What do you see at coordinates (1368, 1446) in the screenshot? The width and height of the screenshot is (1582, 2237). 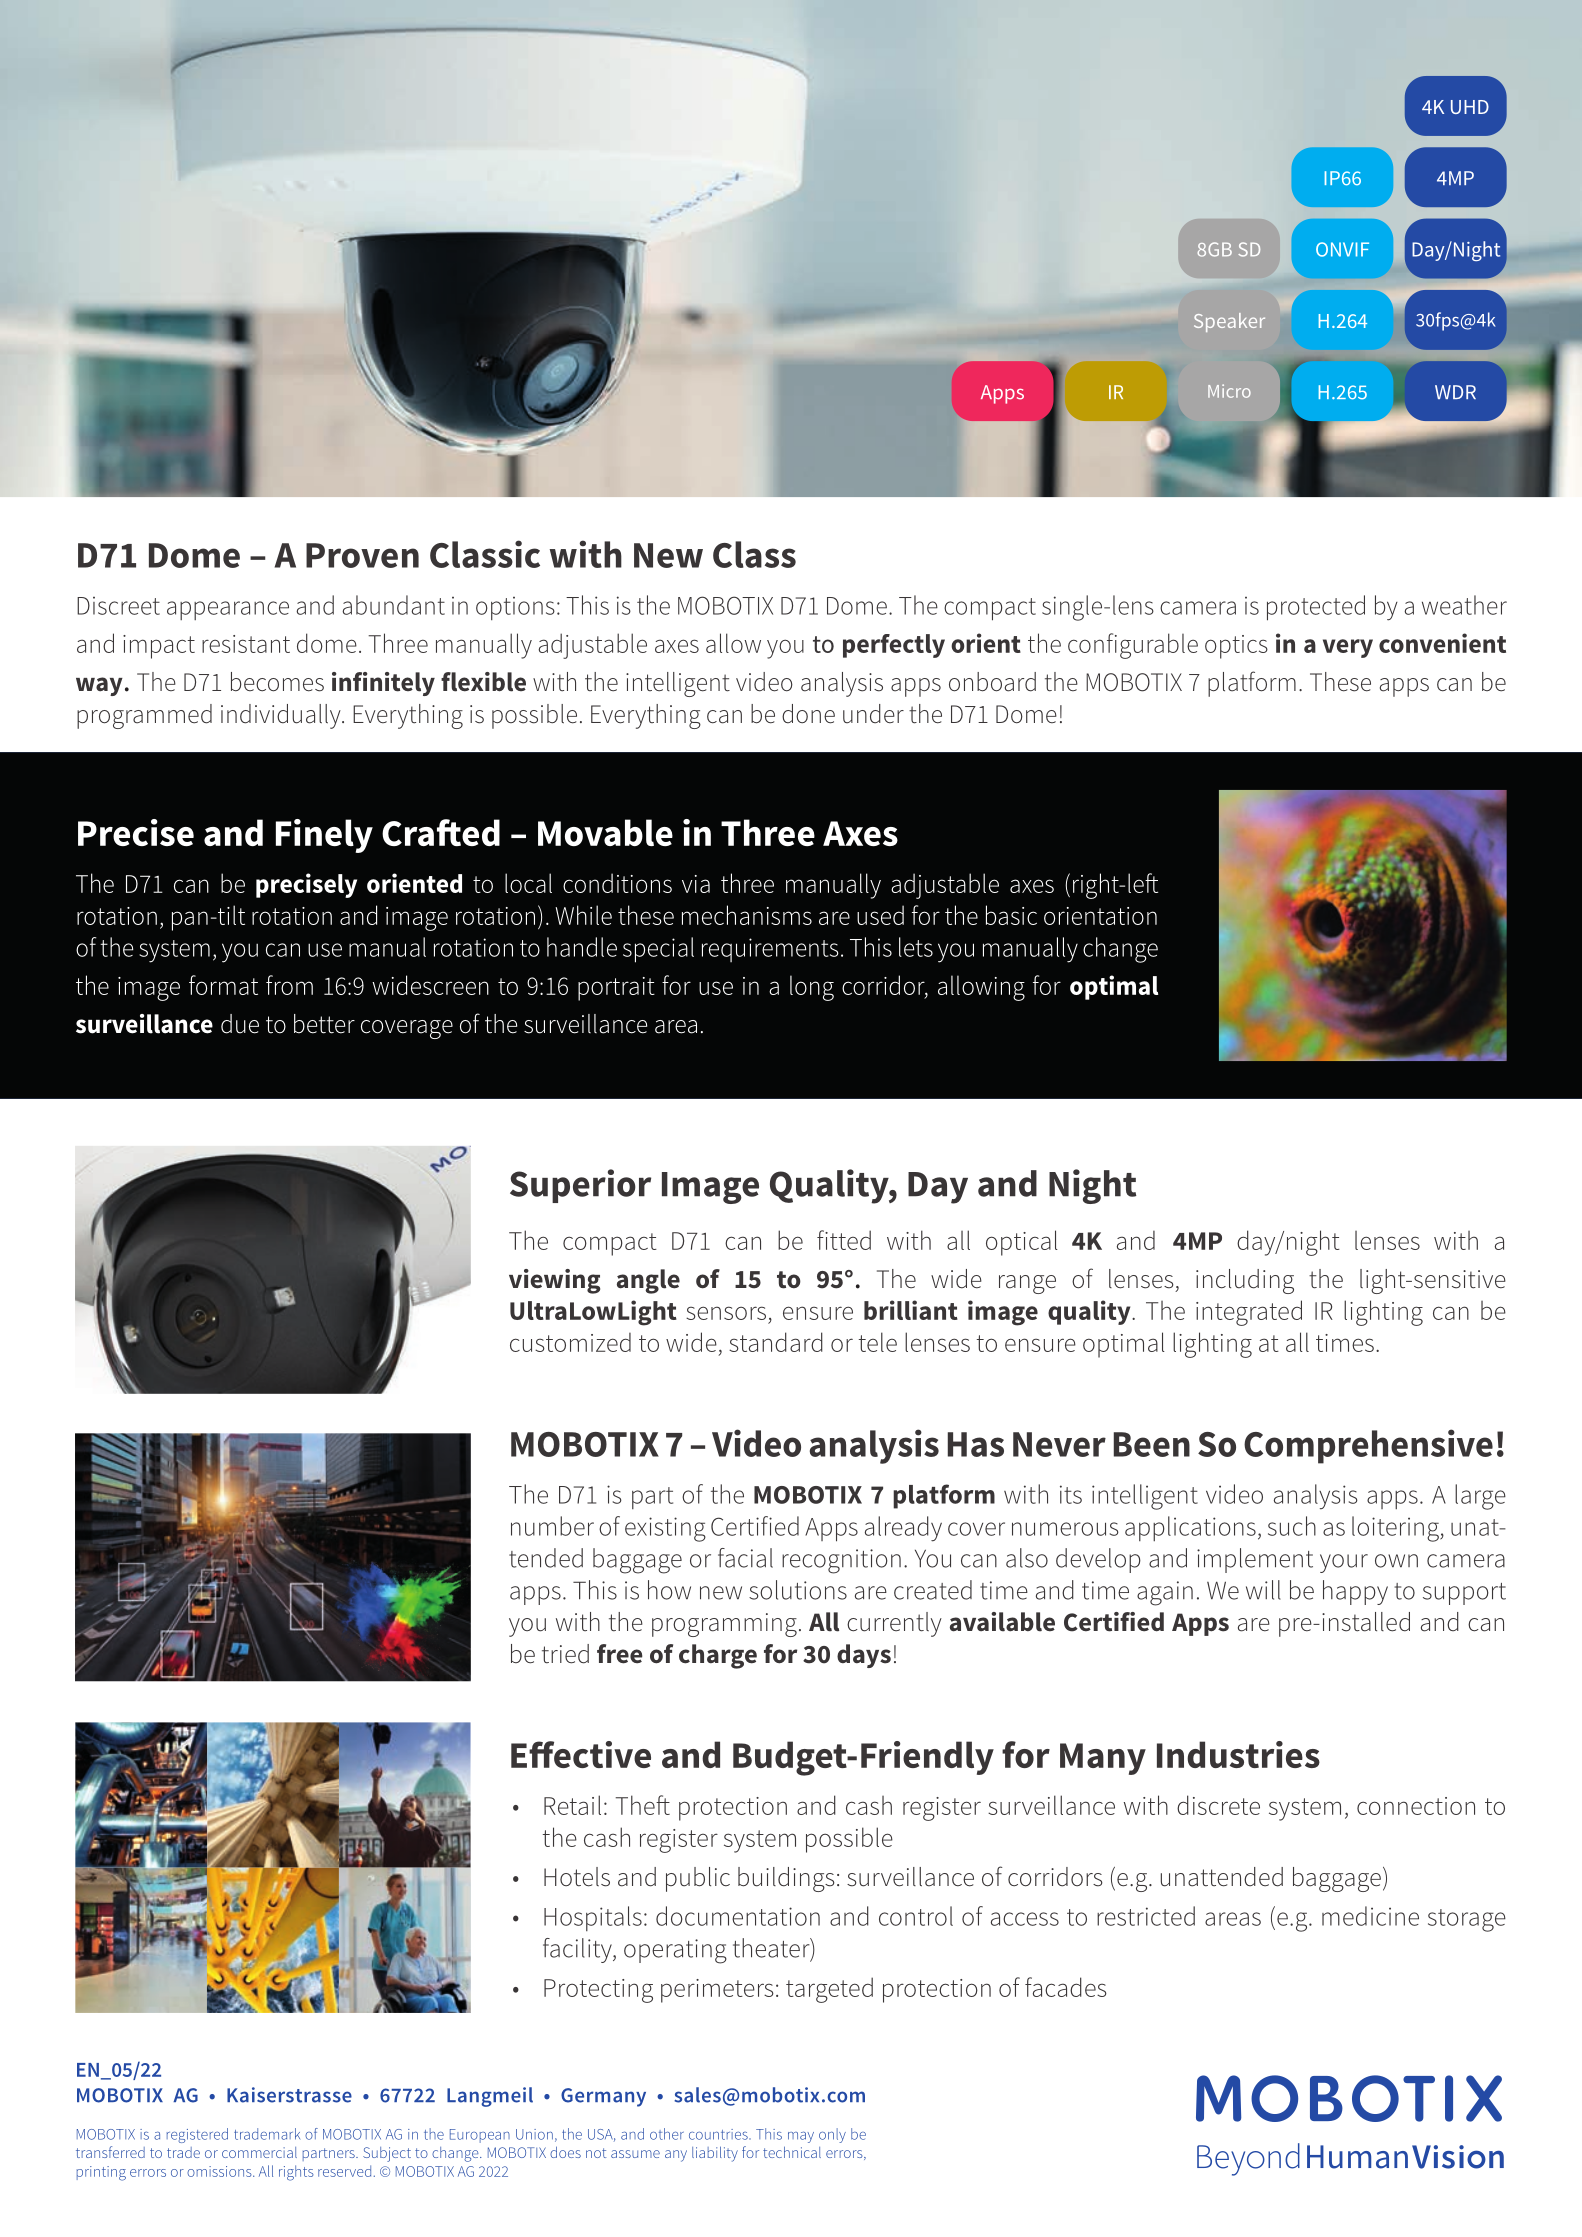 I see `Comprehensive` at bounding box center [1368, 1446].
